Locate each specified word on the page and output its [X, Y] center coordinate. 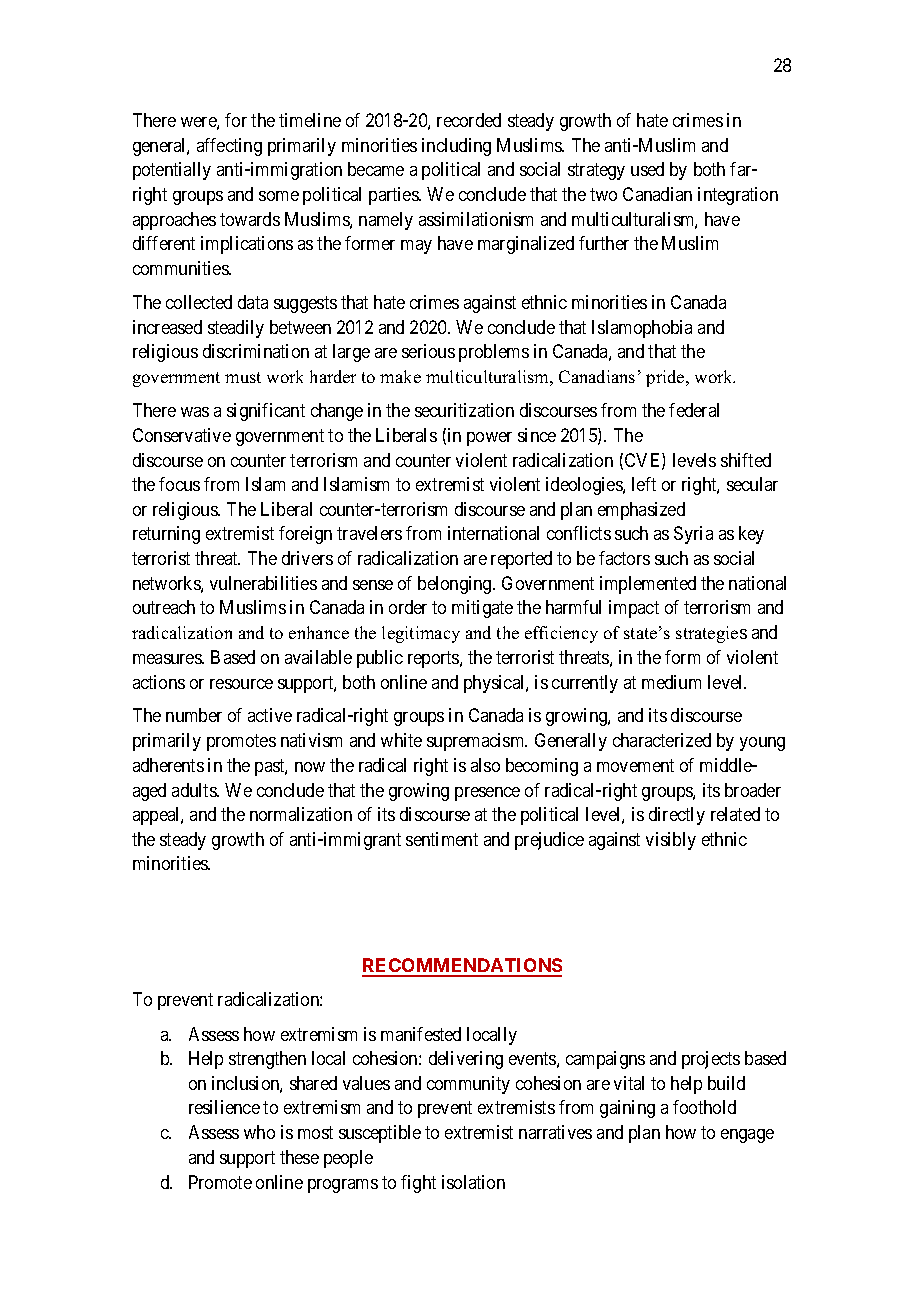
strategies [711, 634]
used [647, 169]
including [456, 147]
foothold [704, 1107]
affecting [229, 147]
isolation [473, 1182]
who [259, 1132]
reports [434, 659]
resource [241, 684]
